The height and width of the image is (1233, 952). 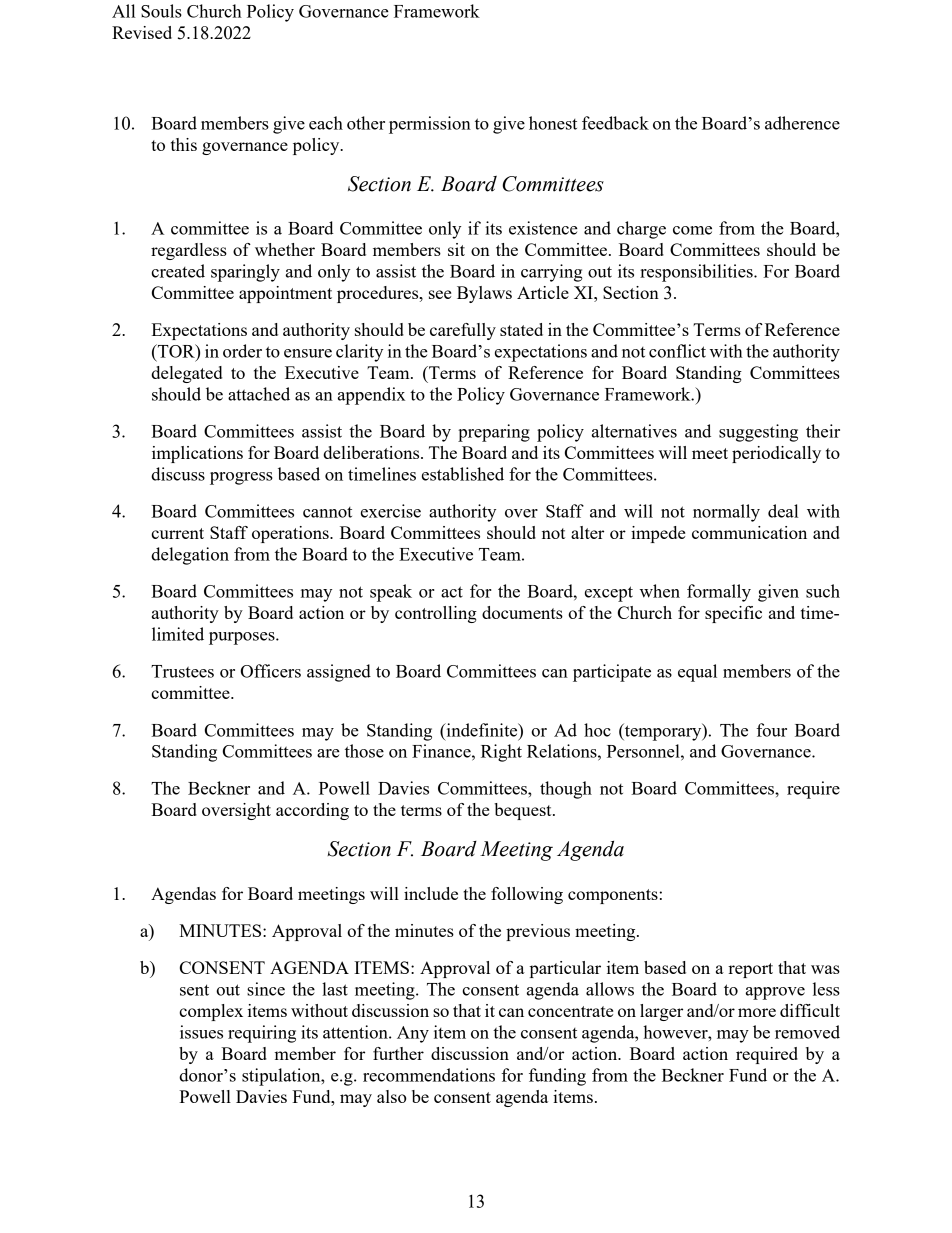 What do you see at coordinates (456, 249) in the image?
I see `sit` at bounding box center [456, 249].
